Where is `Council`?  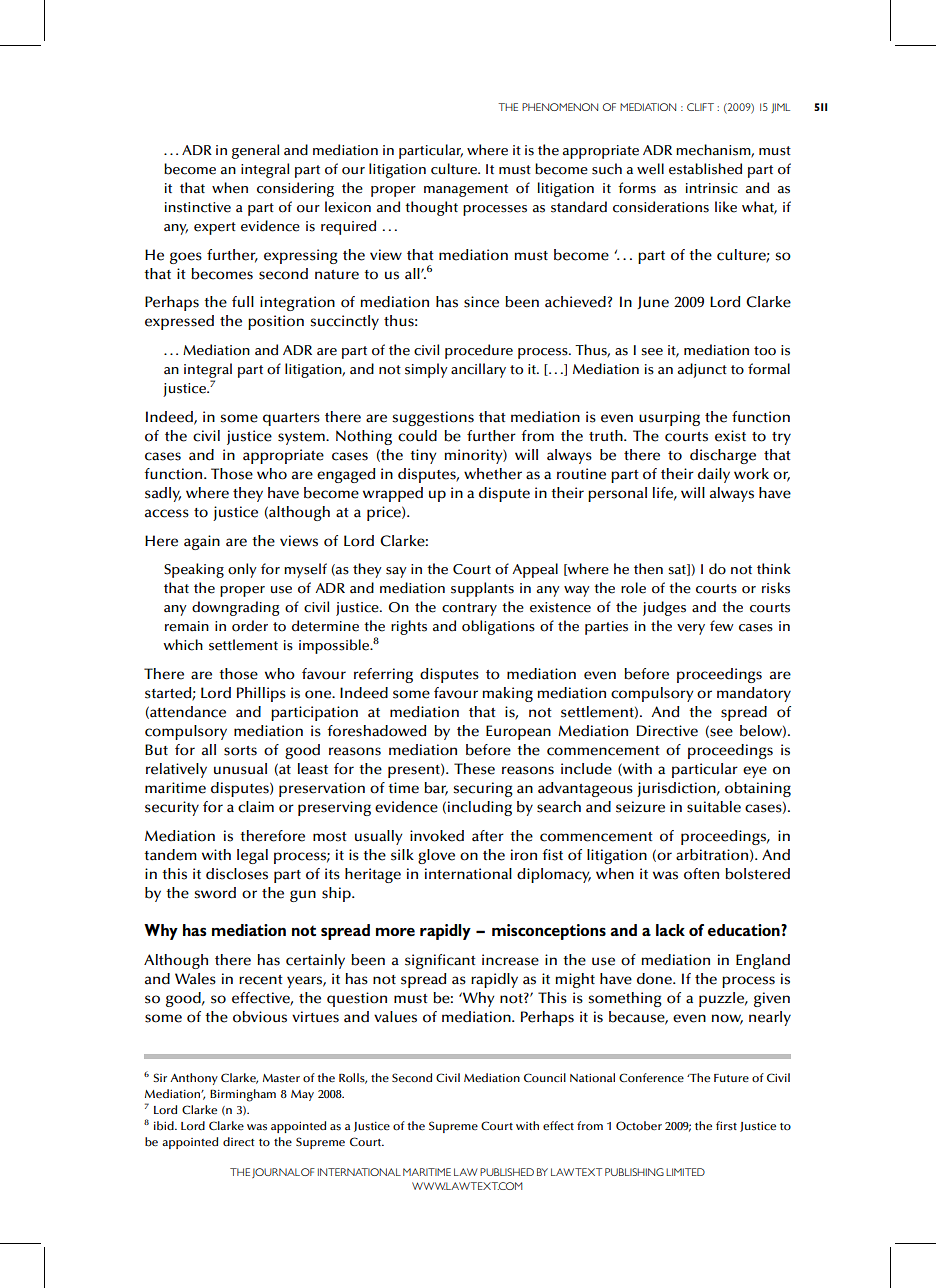 Council is located at coordinates (545, 1078).
